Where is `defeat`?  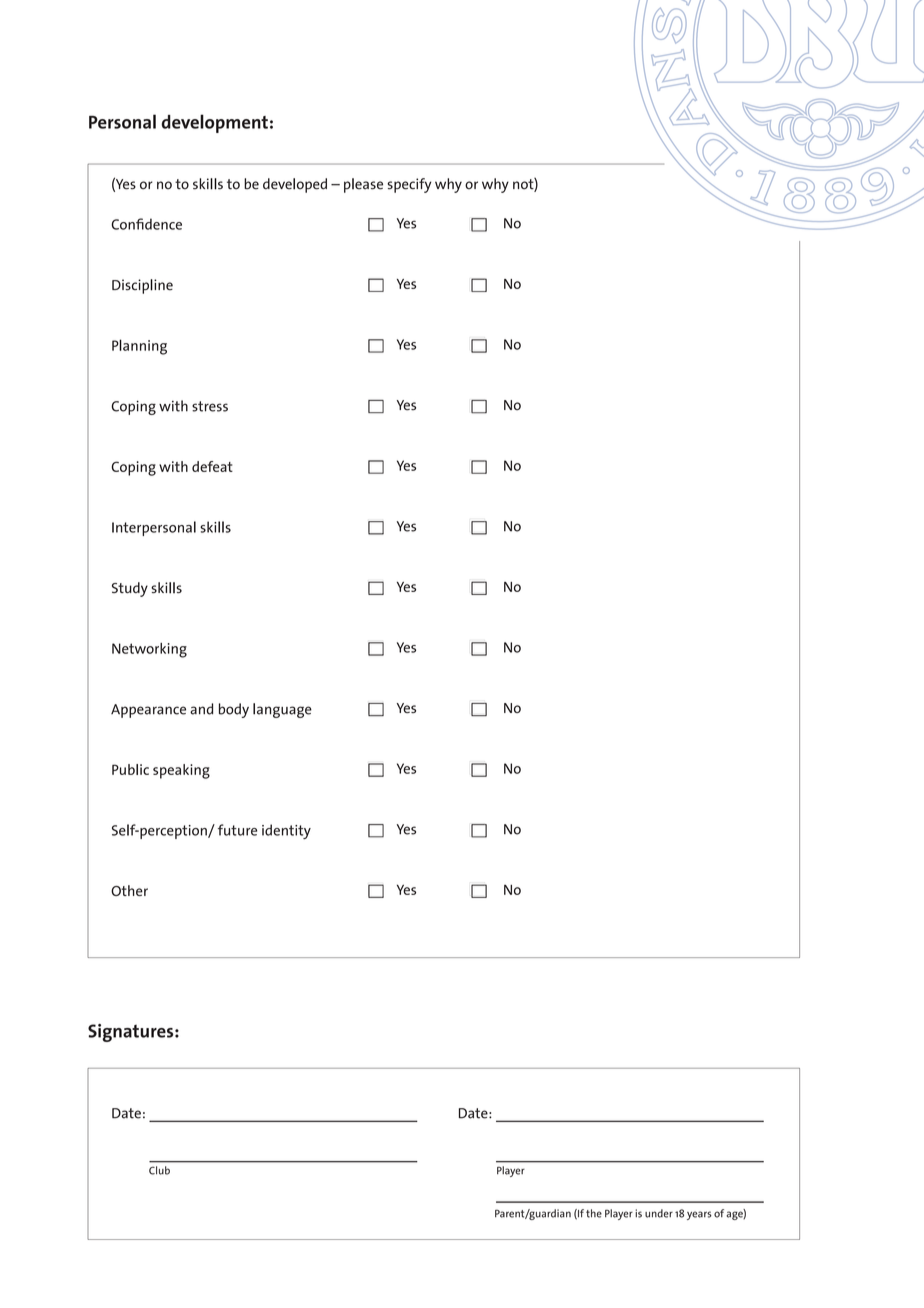 defeat is located at coordinates (212, 466).
